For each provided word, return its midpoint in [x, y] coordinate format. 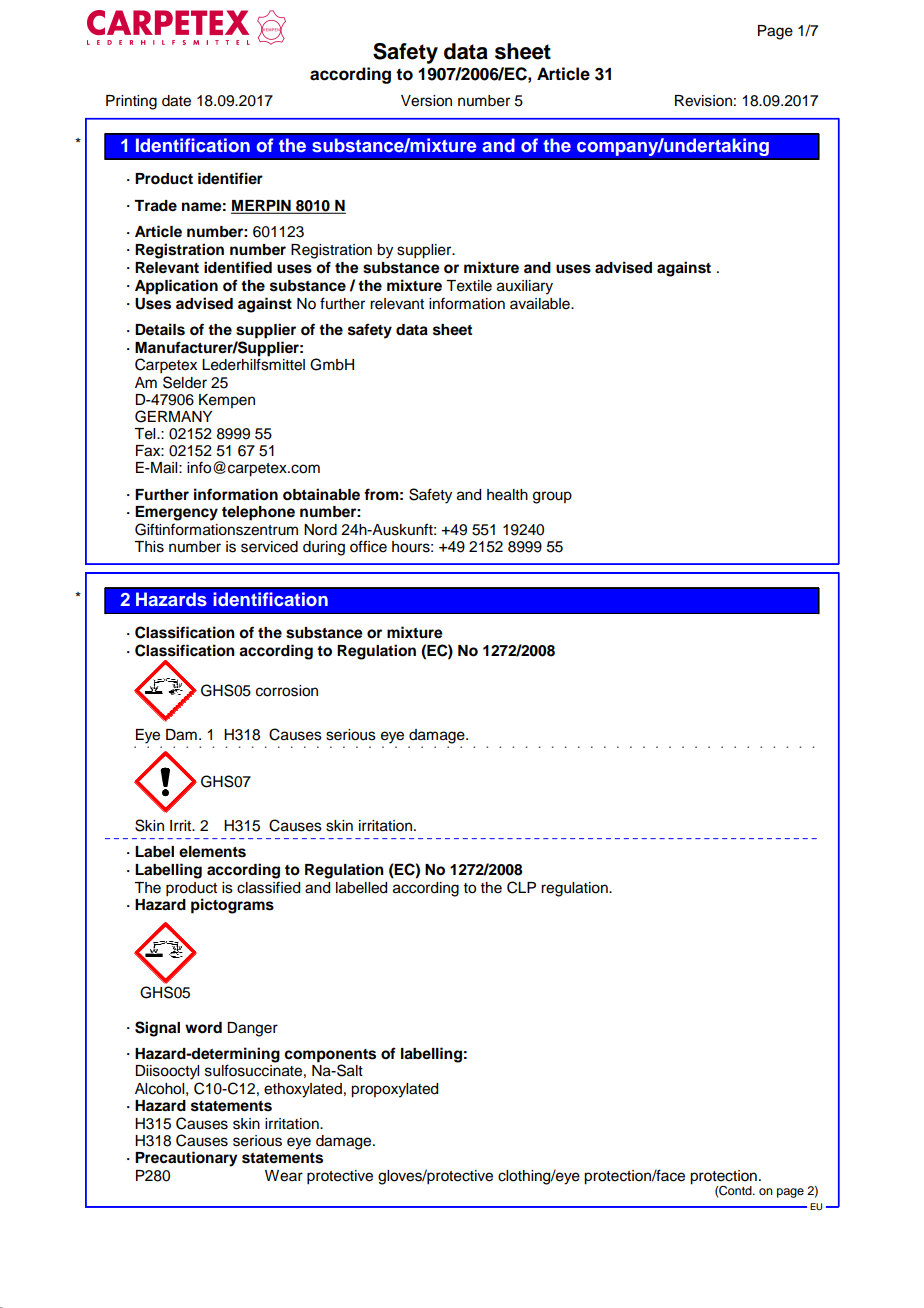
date [176, 101]
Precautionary [186, 1159]
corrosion [287, 691]
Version [426, 101]
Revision [703, 101]
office [368, 546]
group [552, 497]
